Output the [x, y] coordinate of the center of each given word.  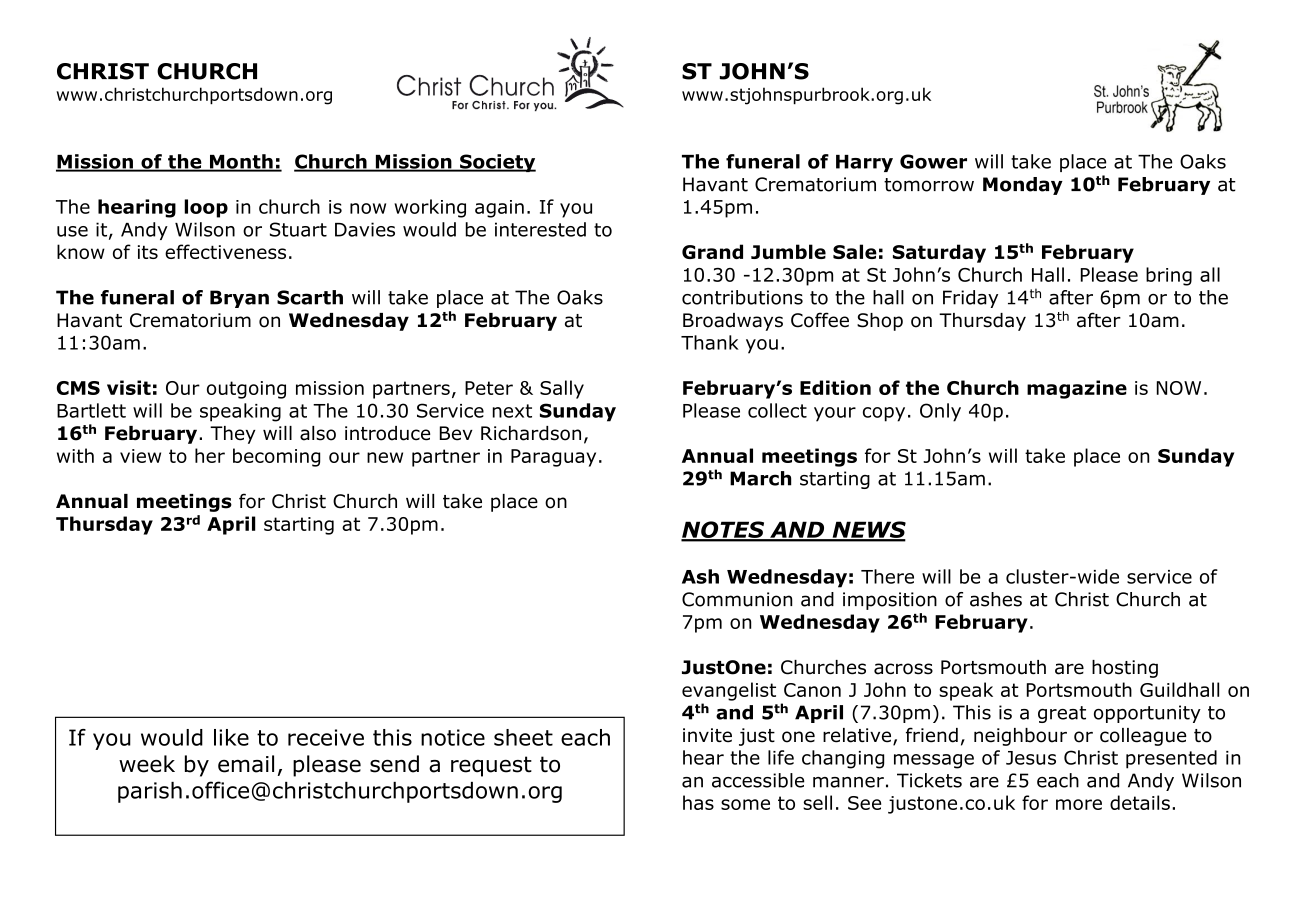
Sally [562, 389]
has [698, 802]
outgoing [246, 390]
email [246, 764]
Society [497, 163]
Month [241, 162]
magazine [1077, 389]
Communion [737, 599]
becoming [276, 457]
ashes [996, 599]
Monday [1023, 186]
